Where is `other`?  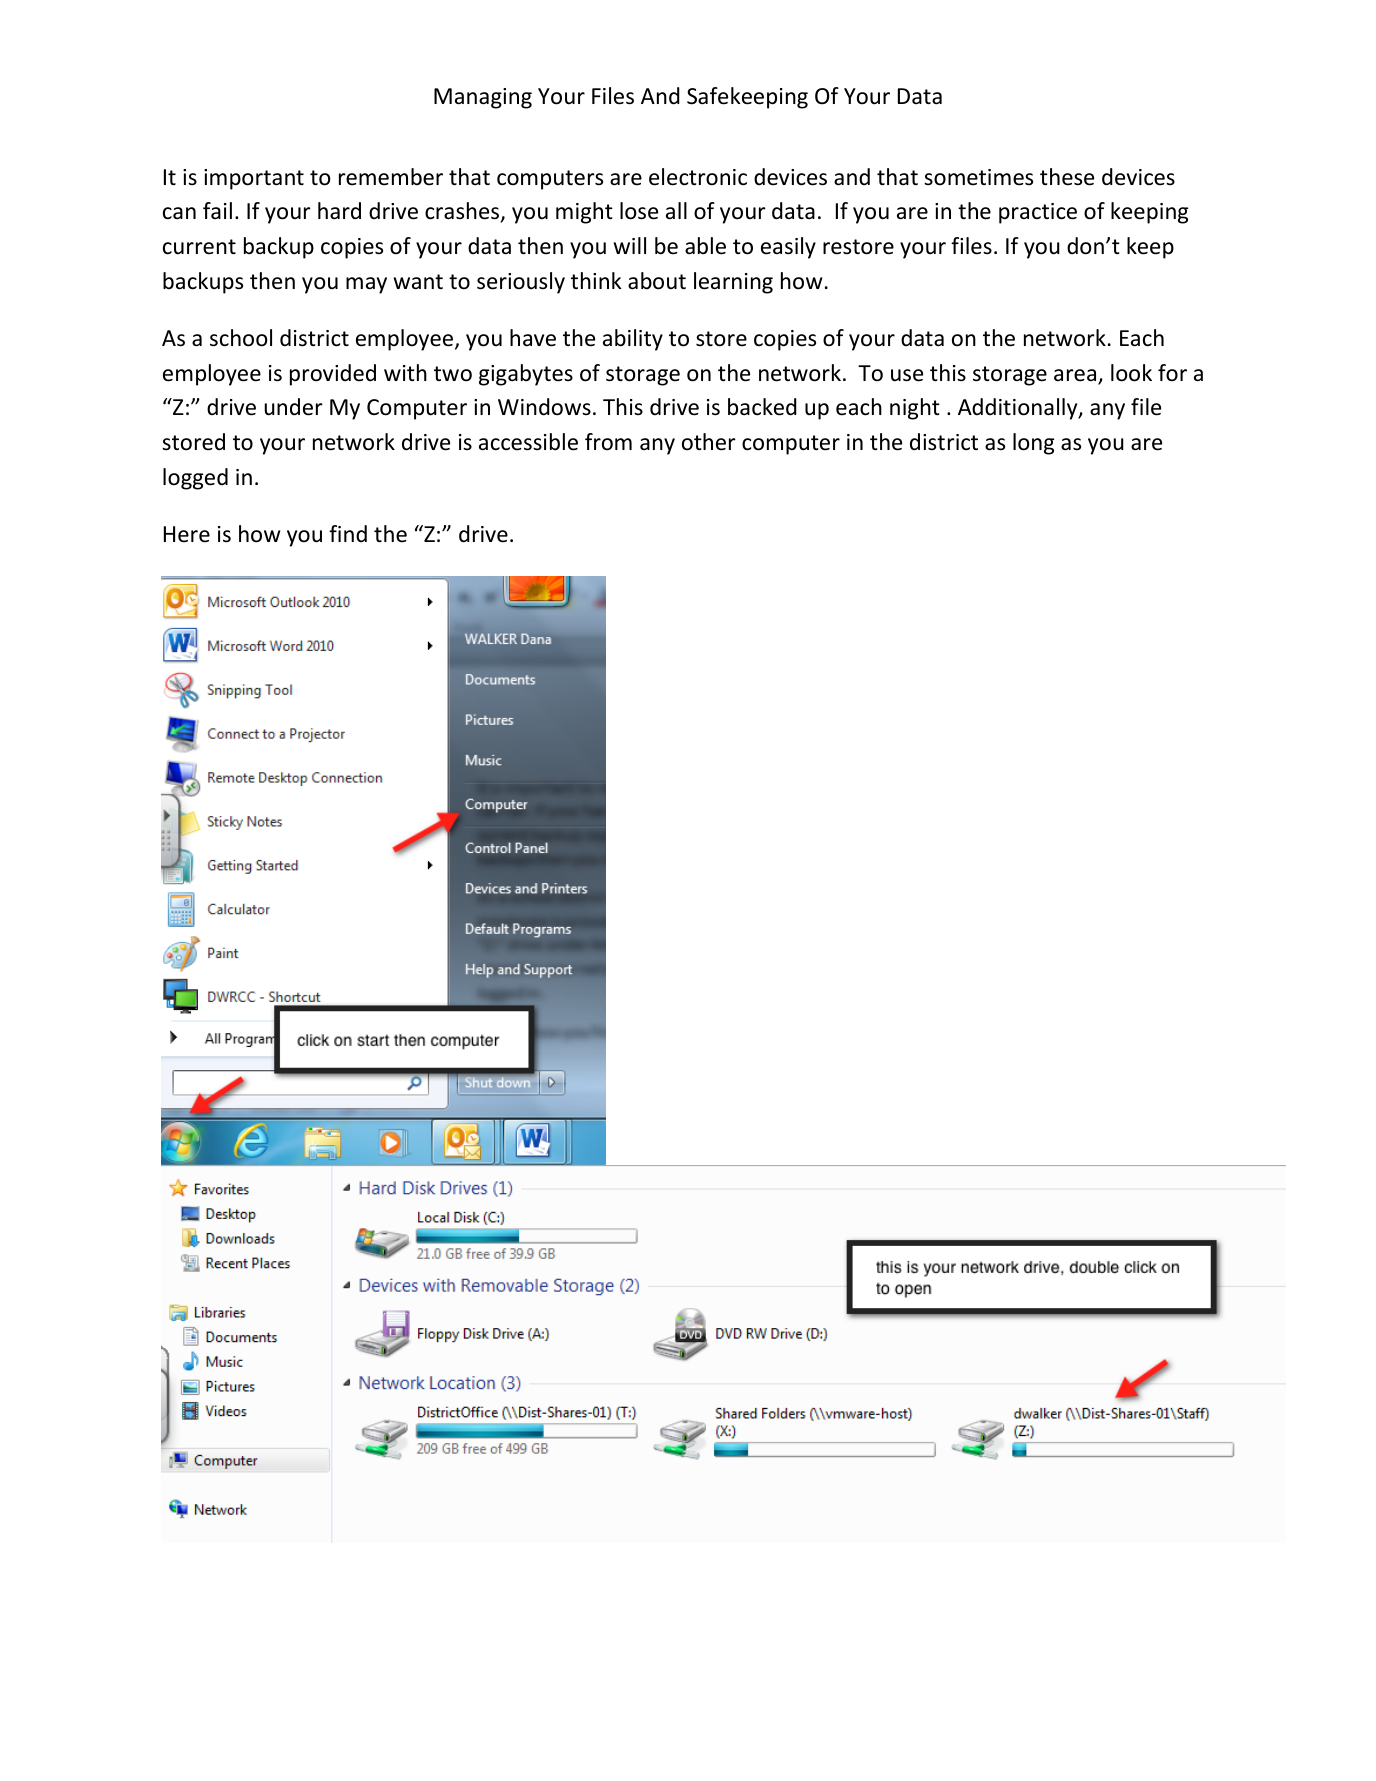 other is located at coordinates (709, 442).
